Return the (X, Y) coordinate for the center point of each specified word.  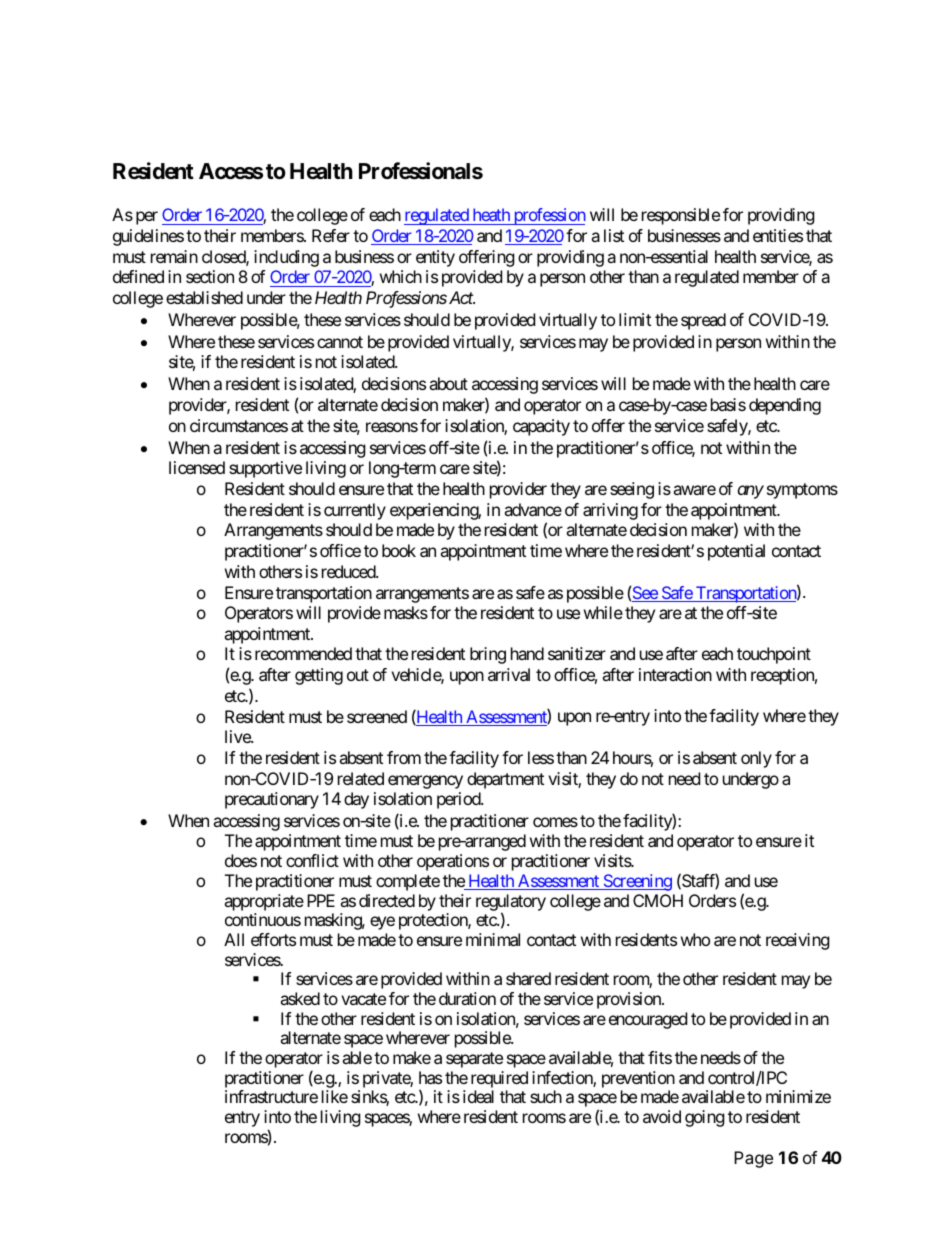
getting (319, 676)
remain (174, 256)
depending (785, 406)
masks (406, 612)
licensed (197, 467)
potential (736, 552)
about (448, 383)
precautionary (272, 800)
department (505, 780)
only (756, 759)
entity (435, 258)
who (695, 939)
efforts (273, 939)
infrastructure (271, 1096)
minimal (493, 939)
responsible (681, 216)
